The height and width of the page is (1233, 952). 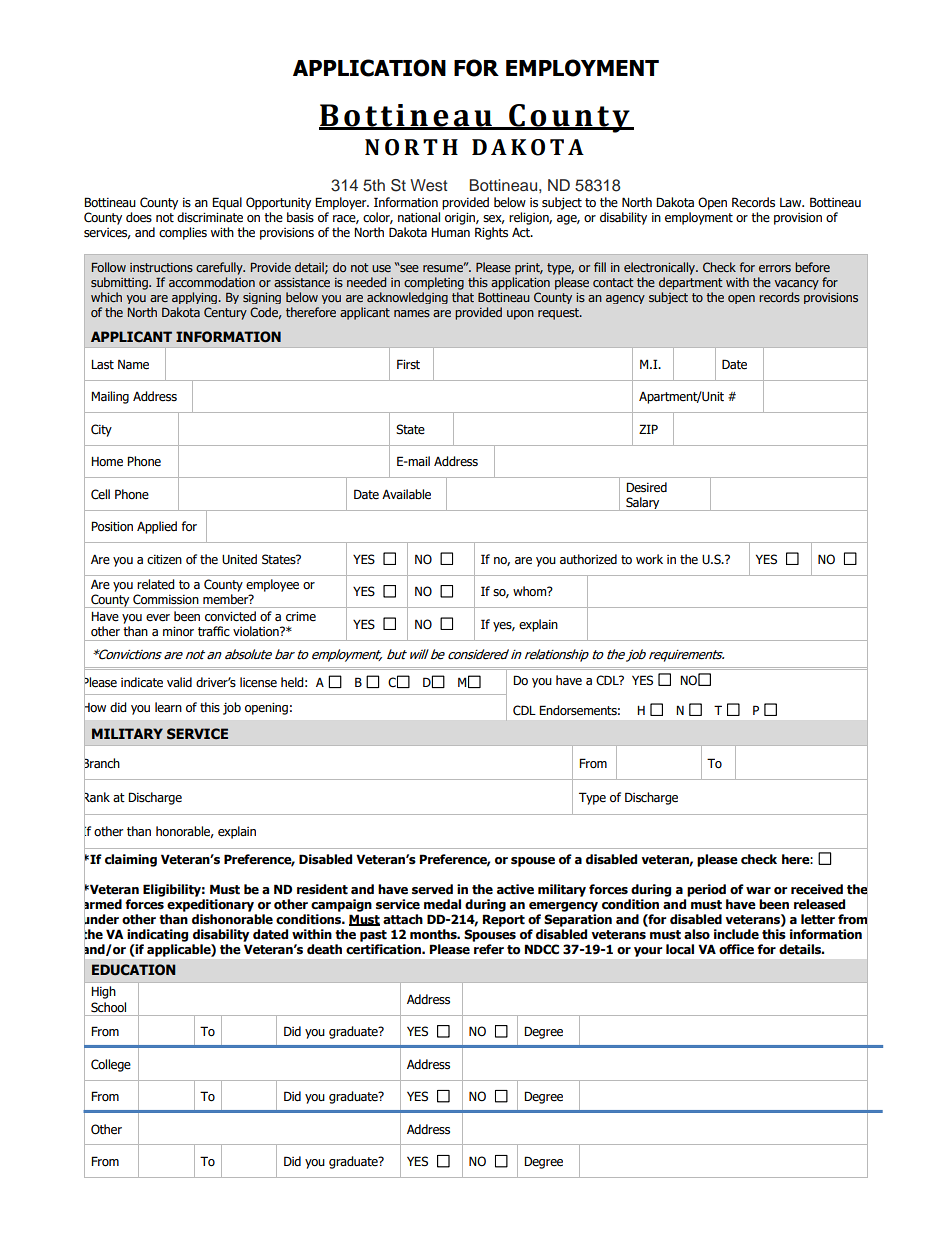 I want to click on Law, so click(x=792, y=202).
